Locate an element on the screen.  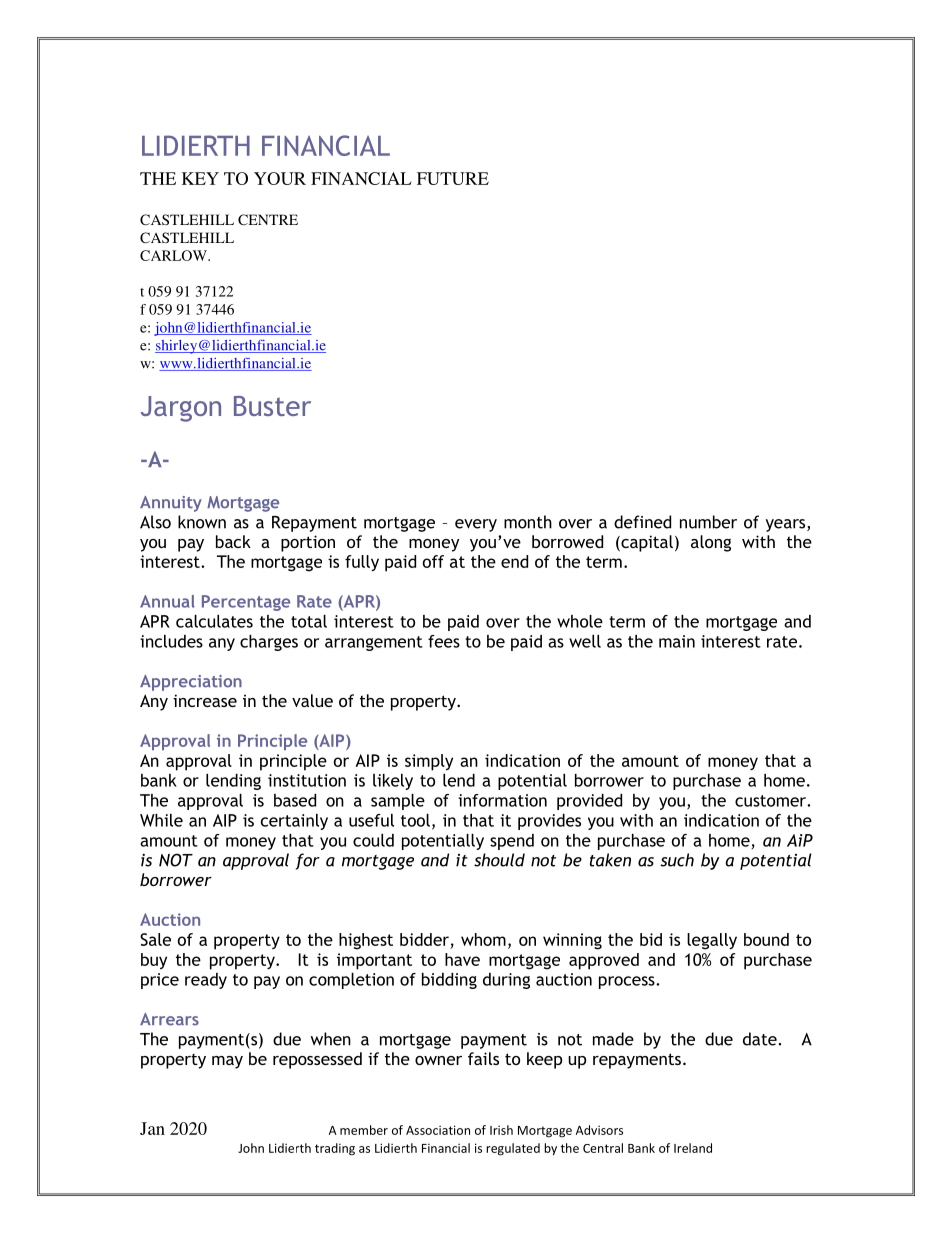
every is located at coordinates (476, 525).
